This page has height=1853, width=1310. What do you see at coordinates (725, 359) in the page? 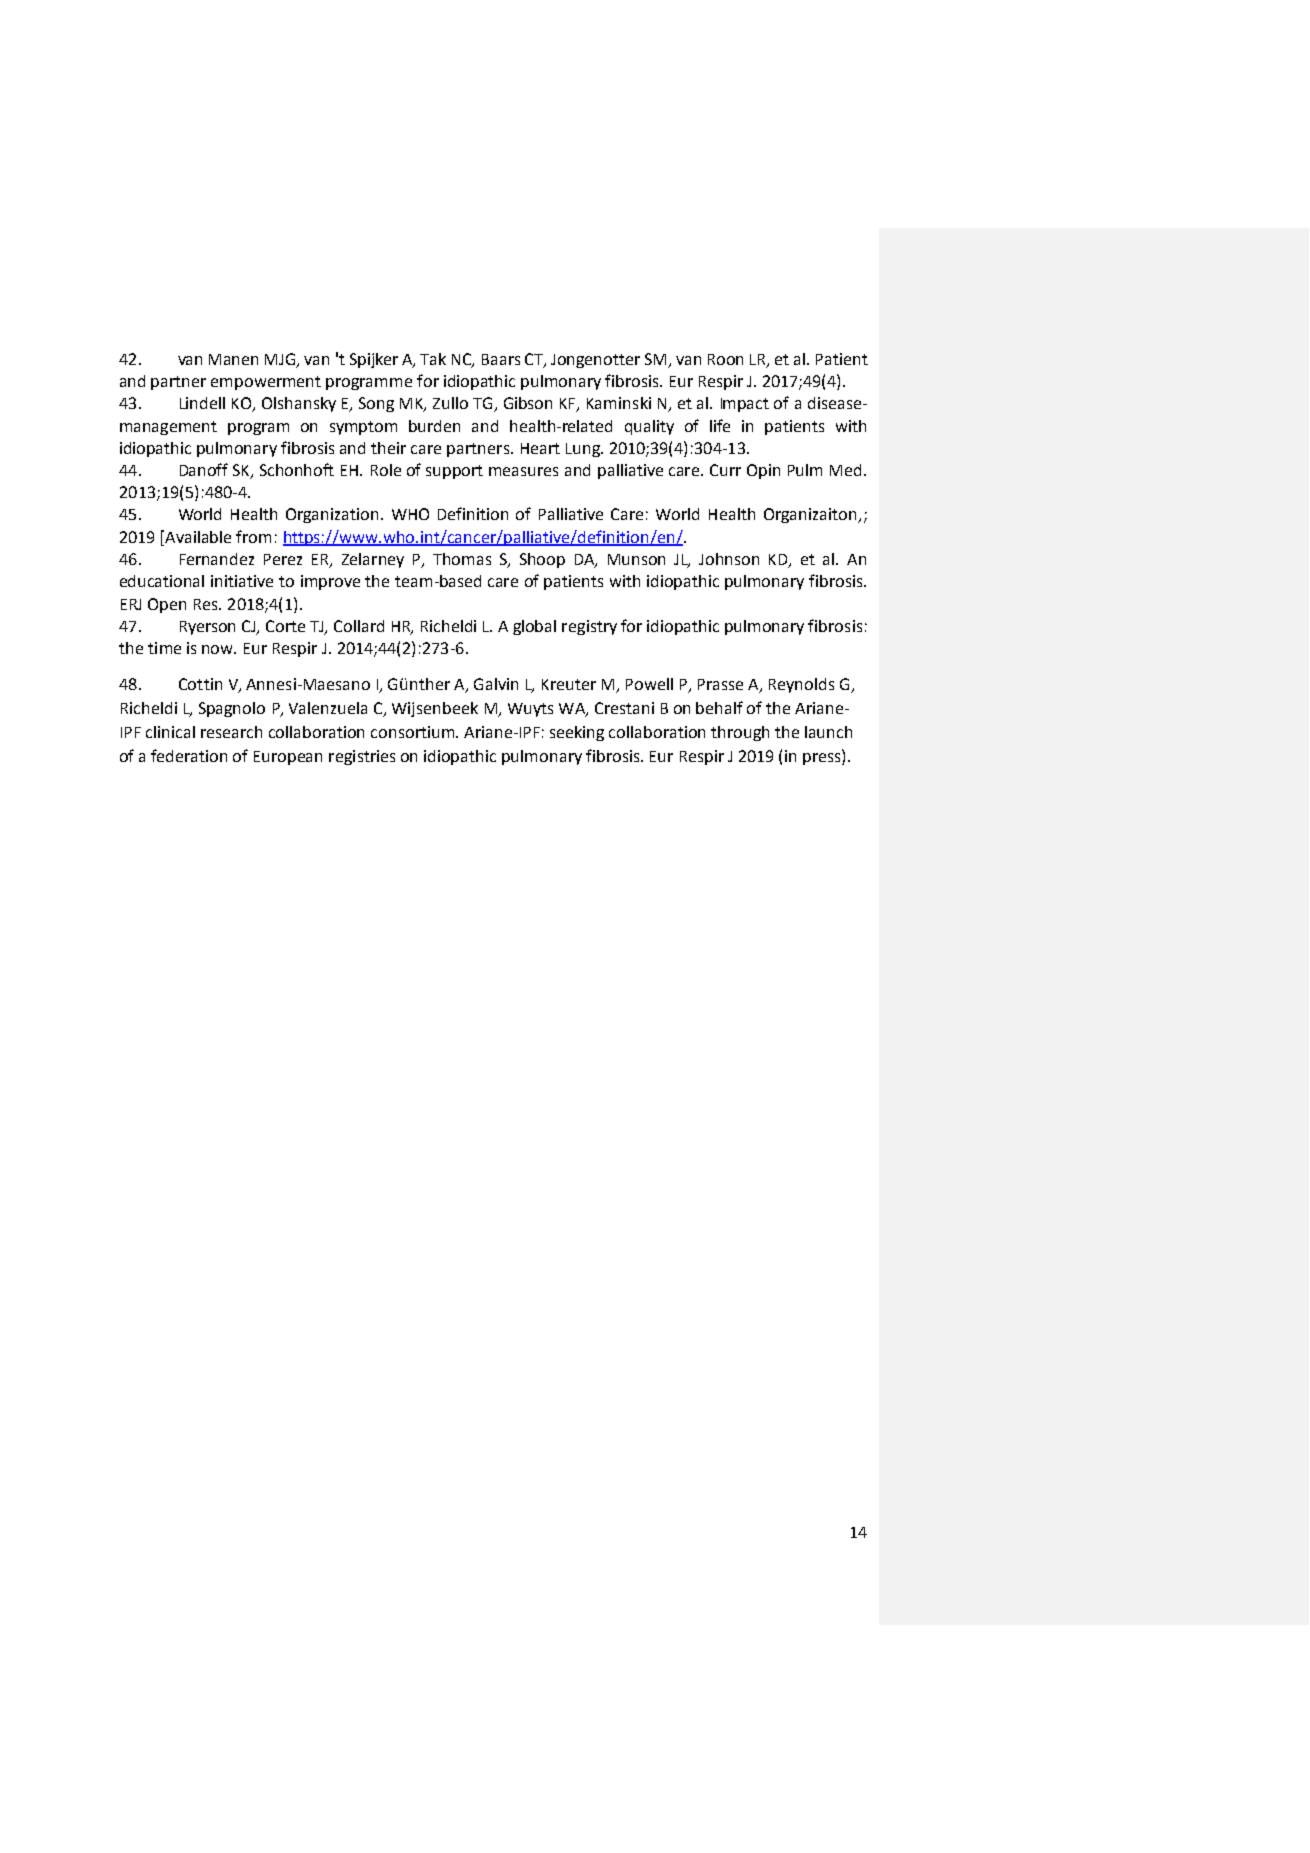
I see `Roon` at bounding box center [725, 359].
